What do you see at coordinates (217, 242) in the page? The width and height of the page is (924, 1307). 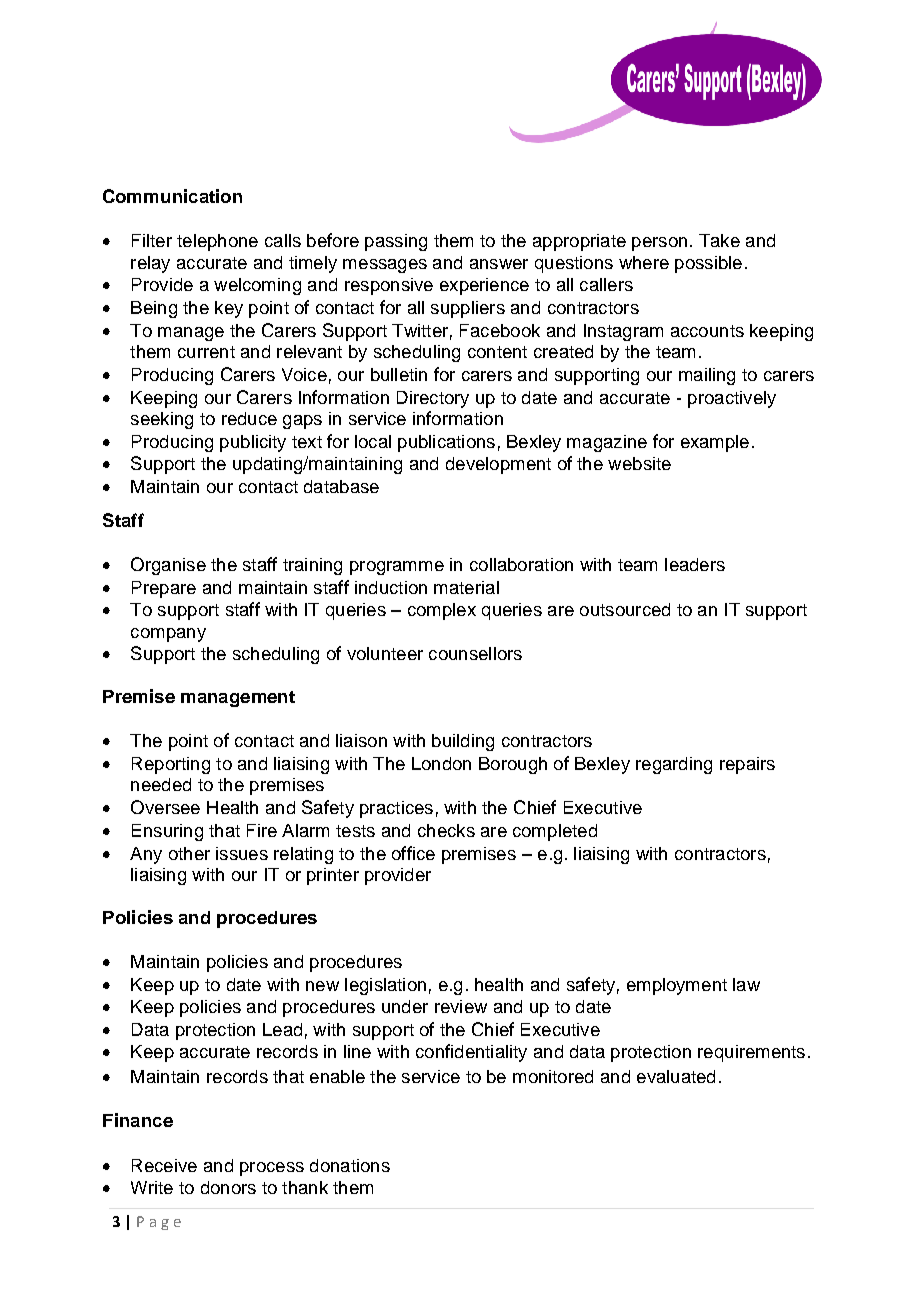 I see `telephone` at bounding box center [217, 242].
